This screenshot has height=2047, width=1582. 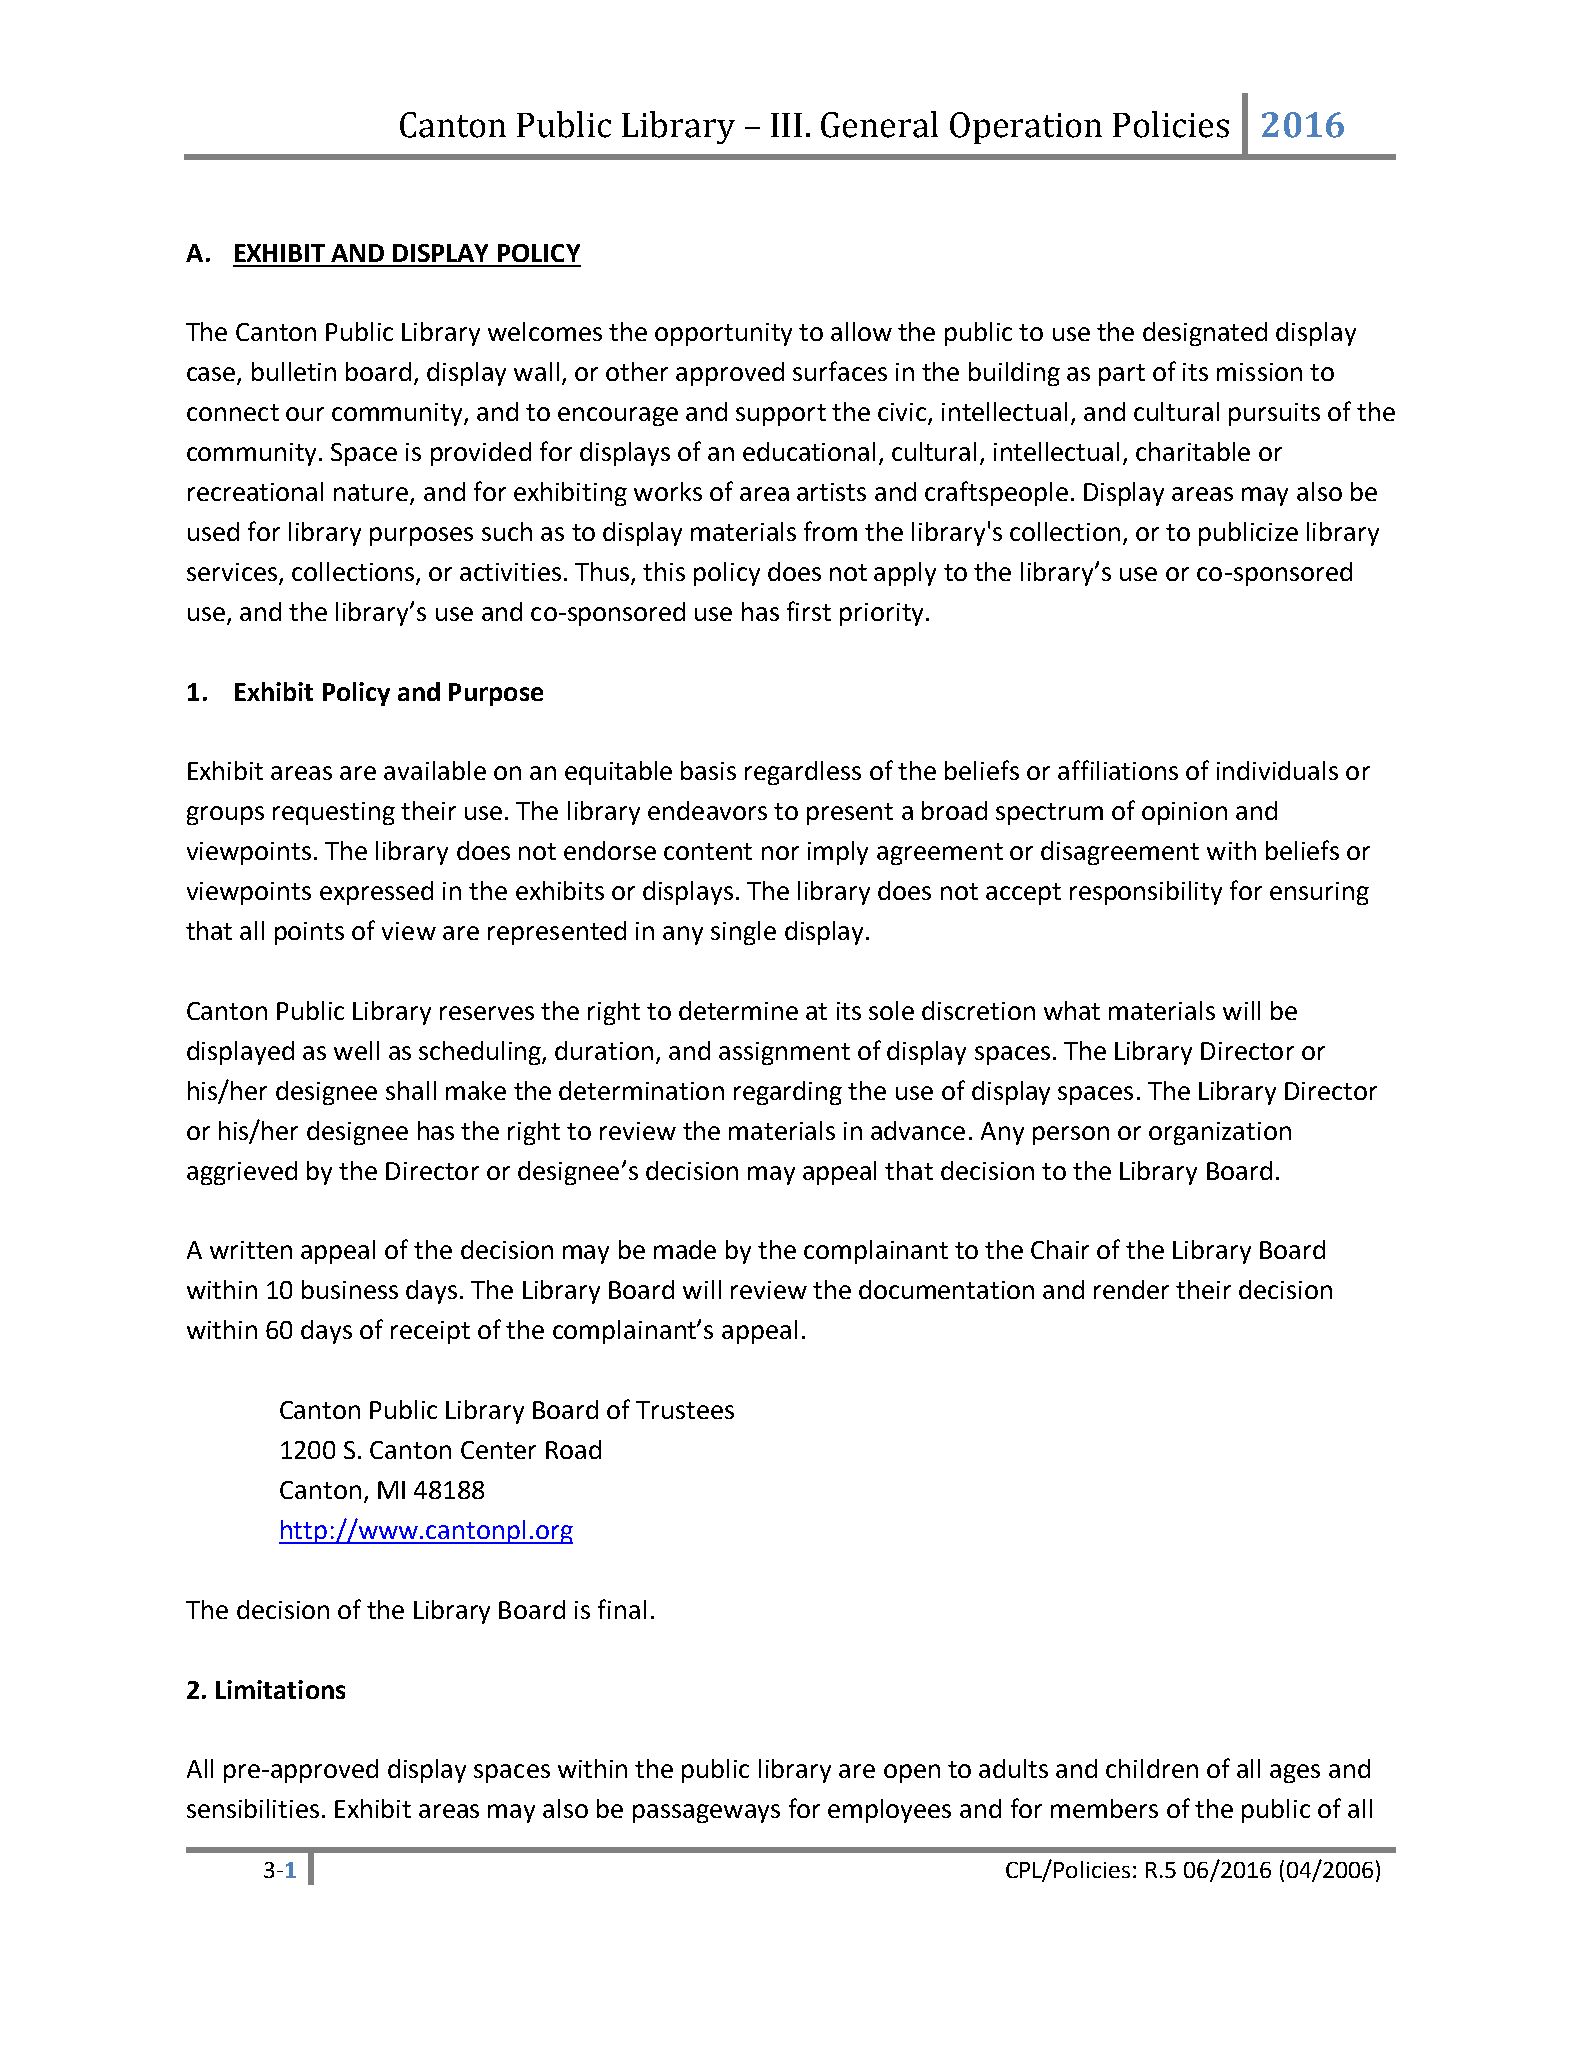 What do you see at coordinates (786, 125) in the screenshot?
I see `III` at bounding box center [786, 125].
